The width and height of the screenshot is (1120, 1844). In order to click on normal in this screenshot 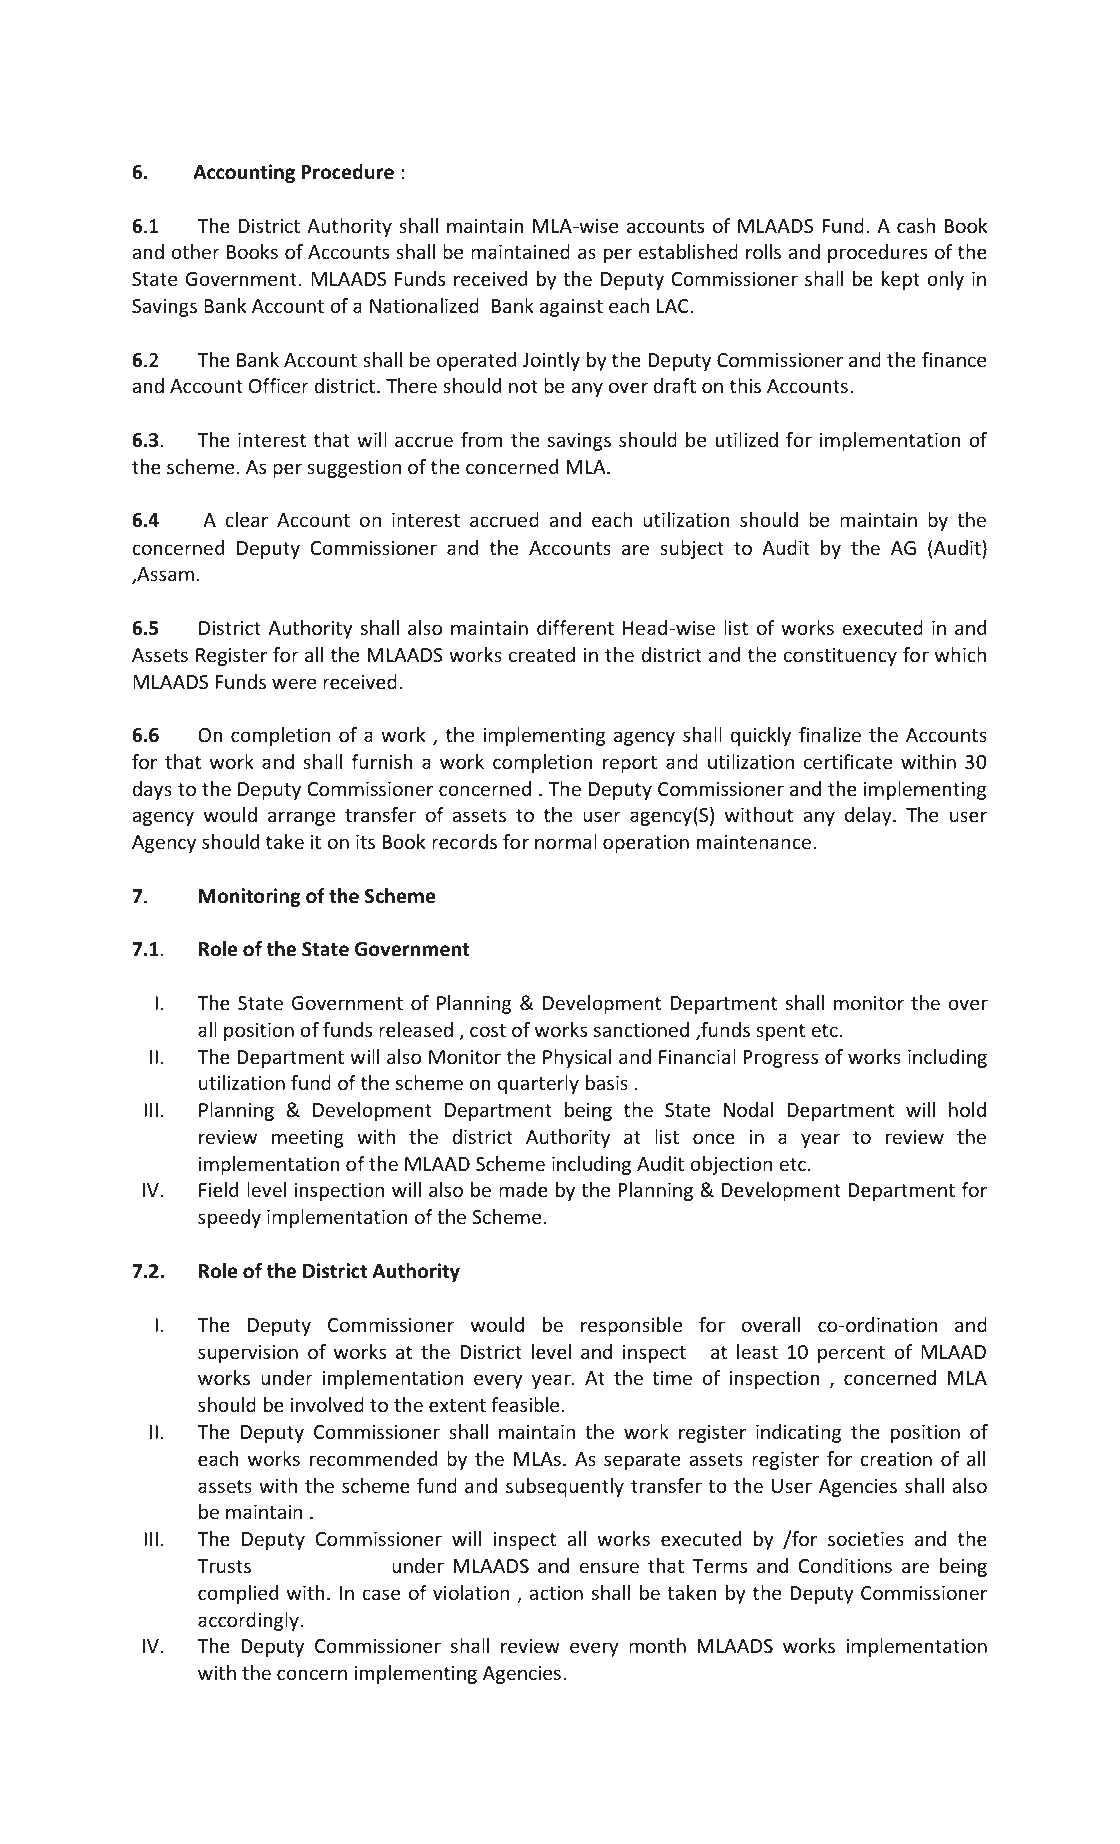, I will do `click(566, 841)`.
